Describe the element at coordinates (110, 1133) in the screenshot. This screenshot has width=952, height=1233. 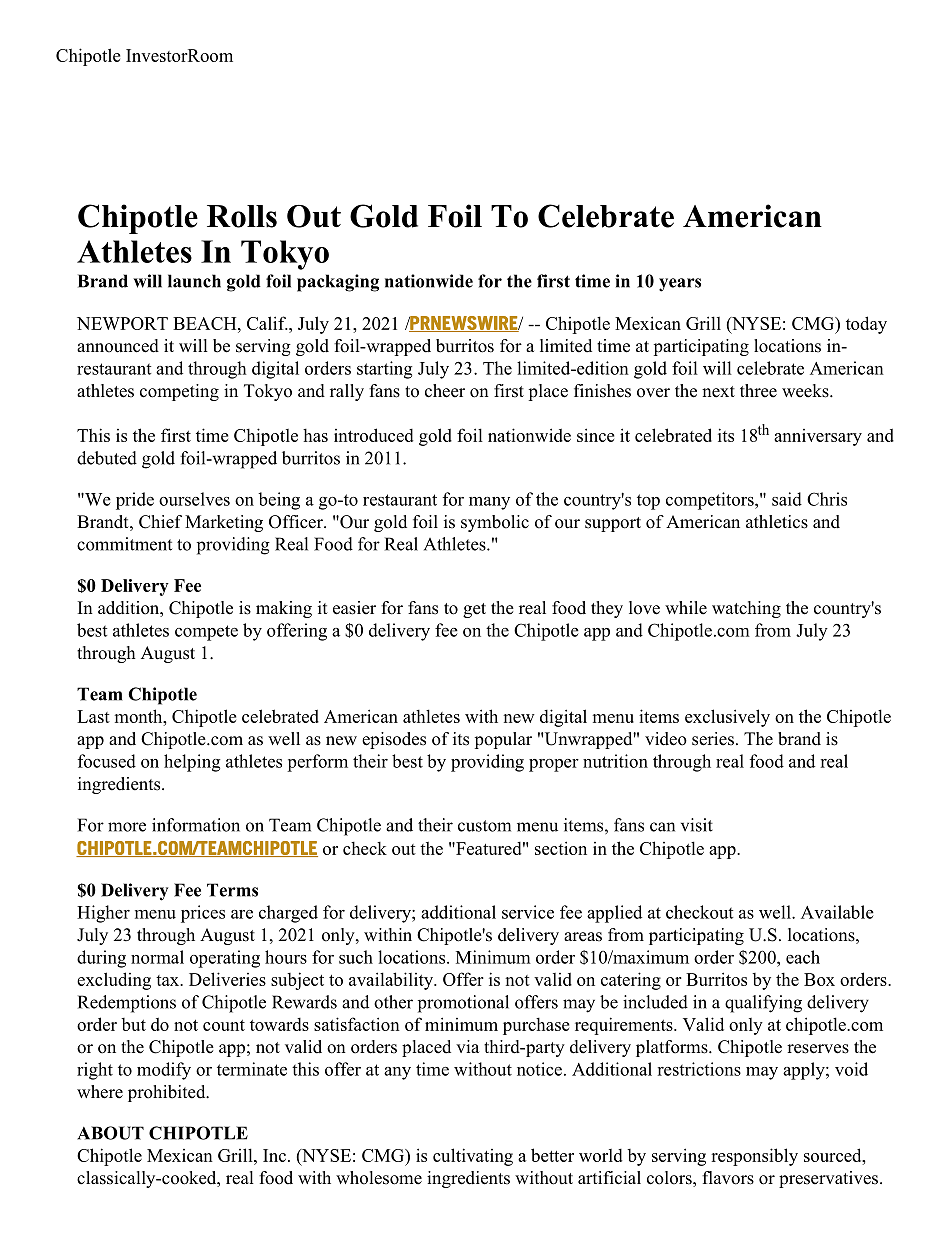
I see `ABOUT` at that location.
